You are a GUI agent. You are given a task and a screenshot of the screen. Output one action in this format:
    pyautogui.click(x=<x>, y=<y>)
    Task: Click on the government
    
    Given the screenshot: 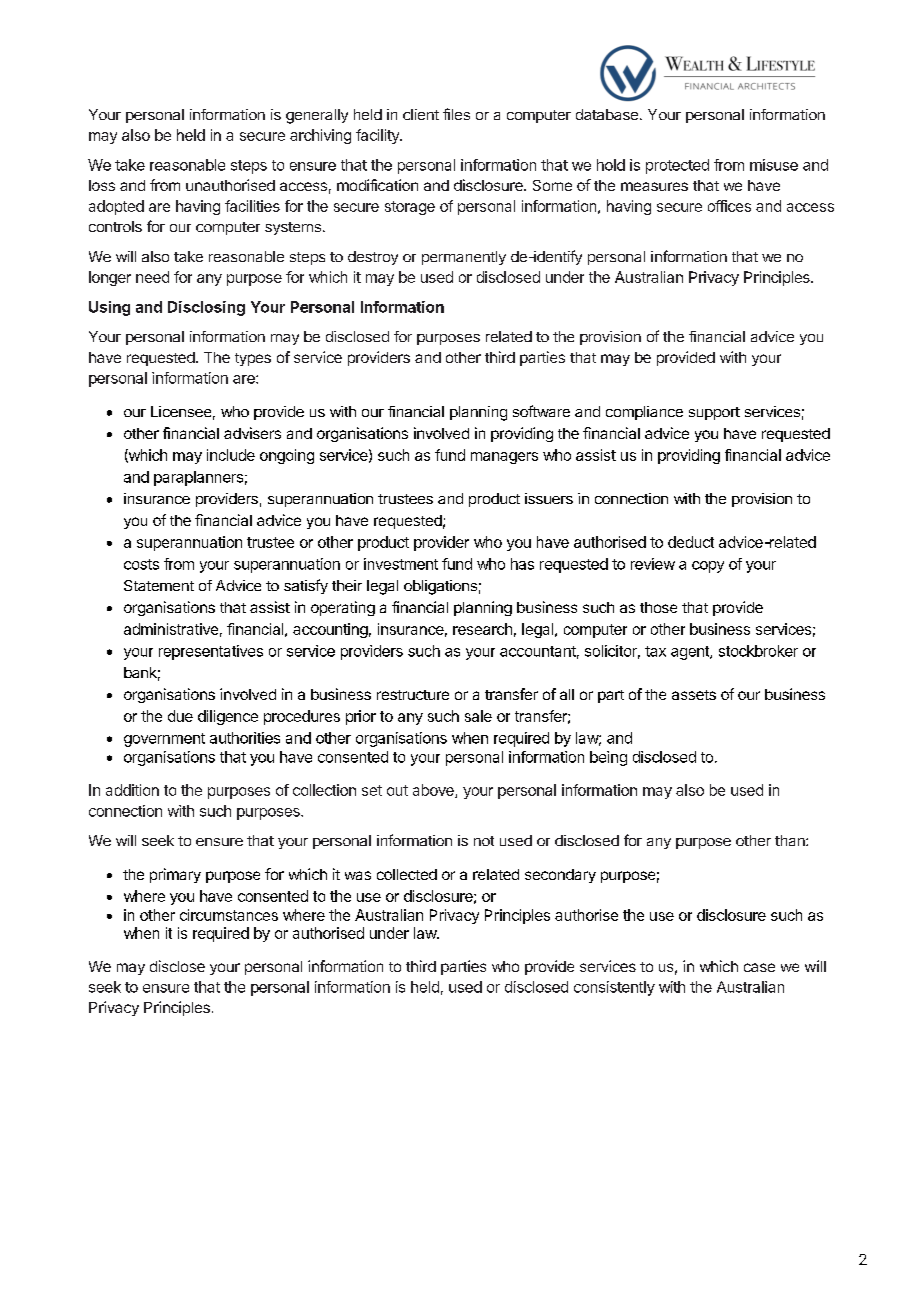 What is the action you would take?
    pyautogui.click(x=164, y=740)
